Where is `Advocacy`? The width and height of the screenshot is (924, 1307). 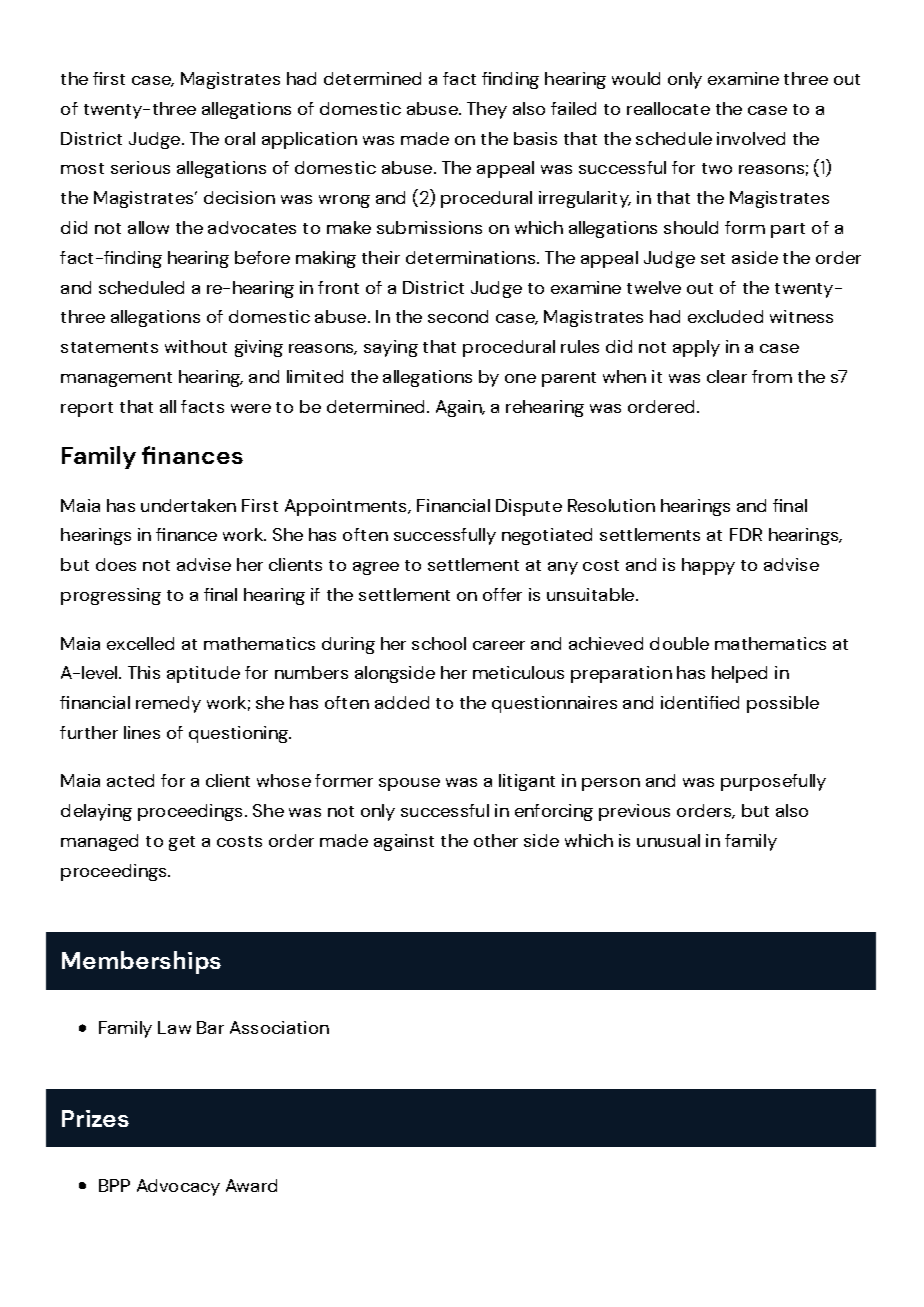
Advocacy is located at coordinates (178, 1187).
